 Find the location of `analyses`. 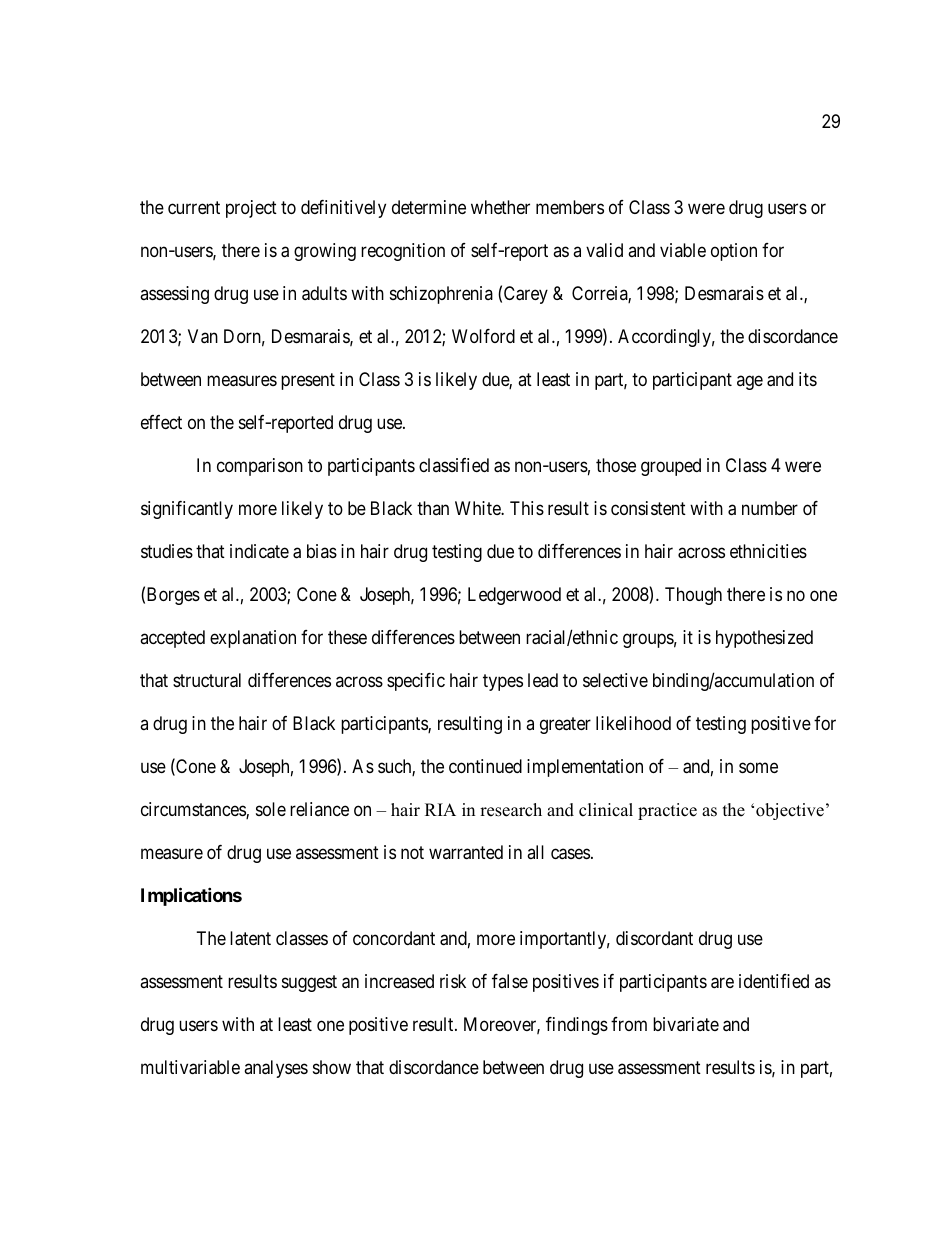

analyses is located at coordinates (276, 1069).
